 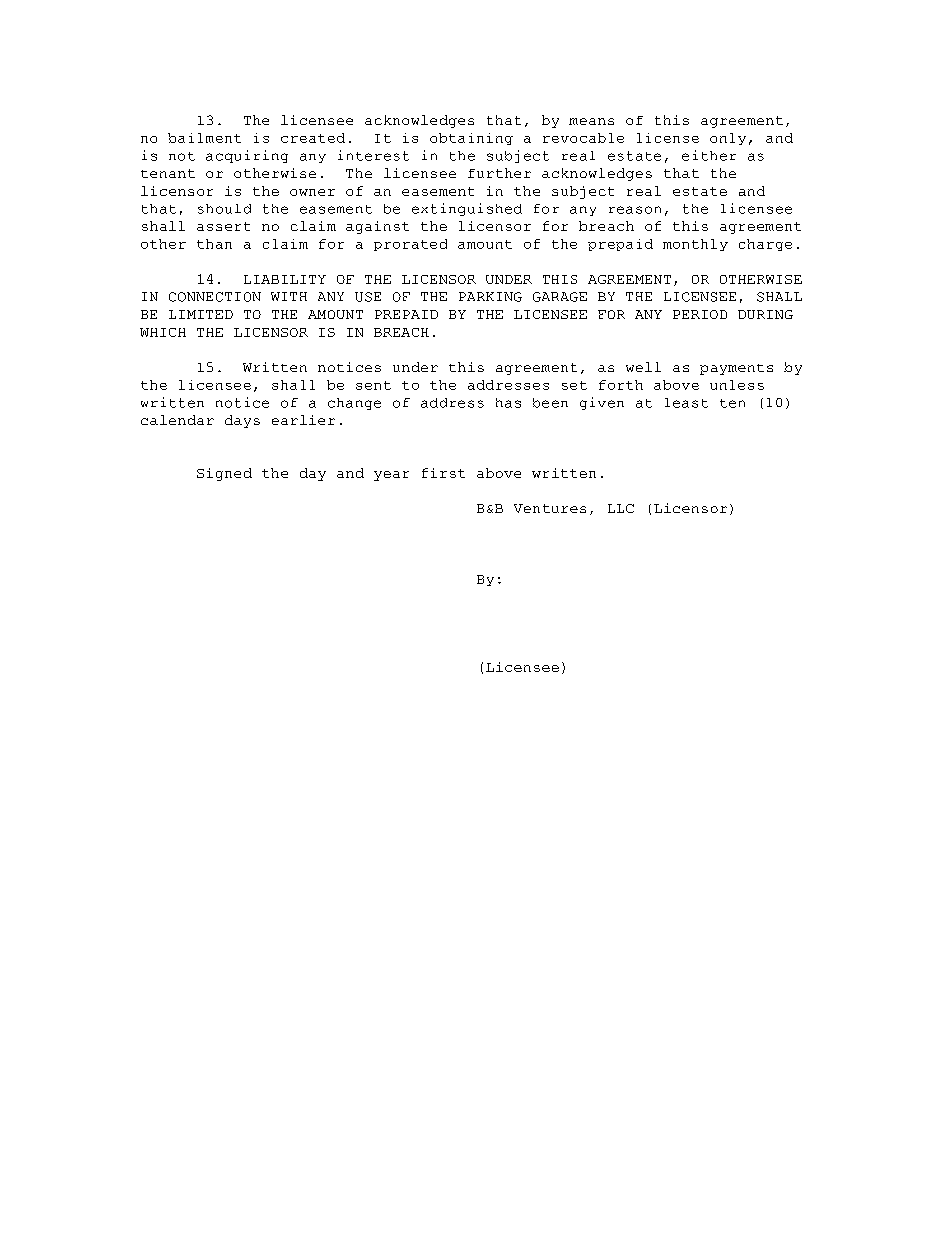 I want to click on payments, so click(x=736, y=369).
